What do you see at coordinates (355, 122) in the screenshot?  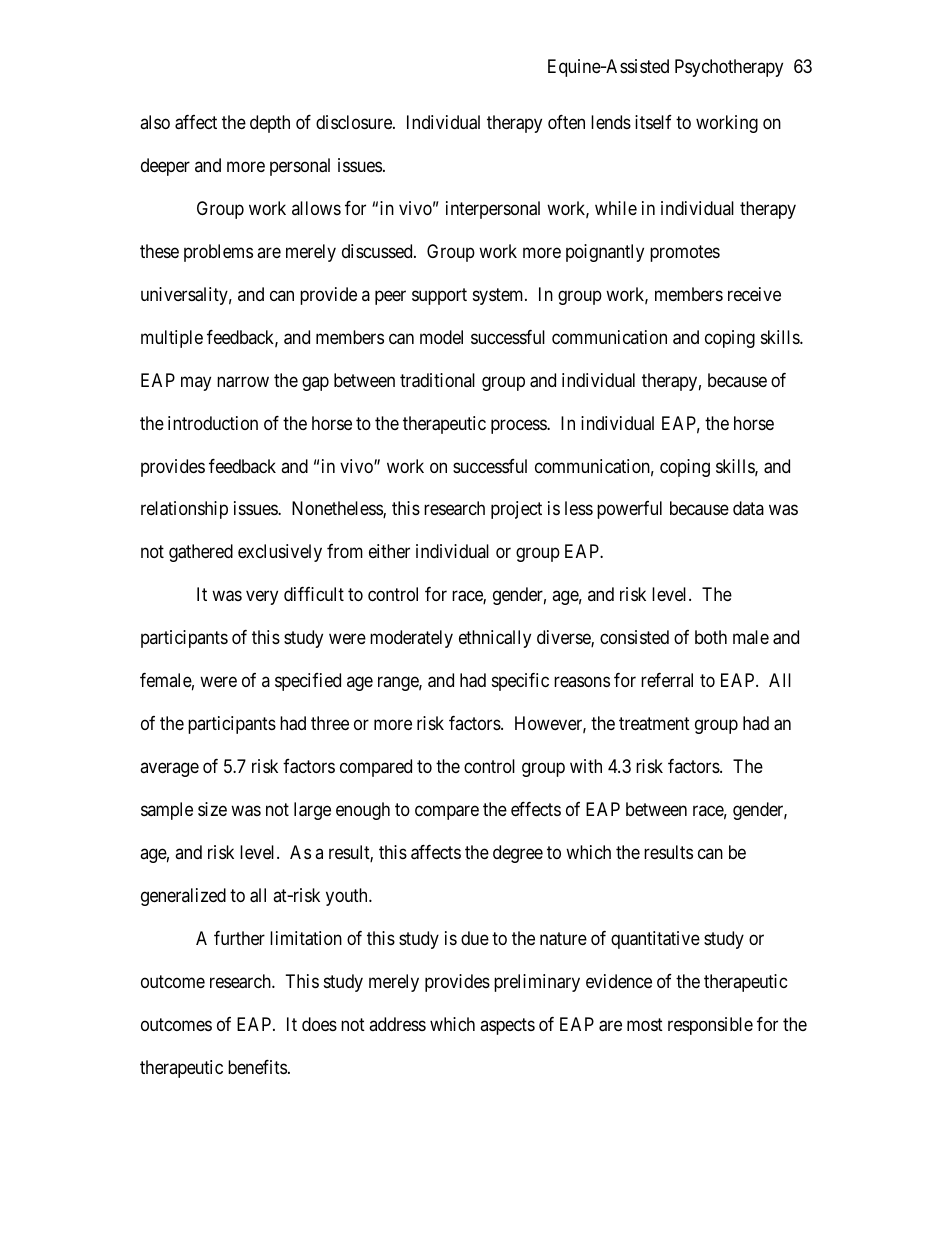 I see `disclosure` at bounding box center [355, 122].
